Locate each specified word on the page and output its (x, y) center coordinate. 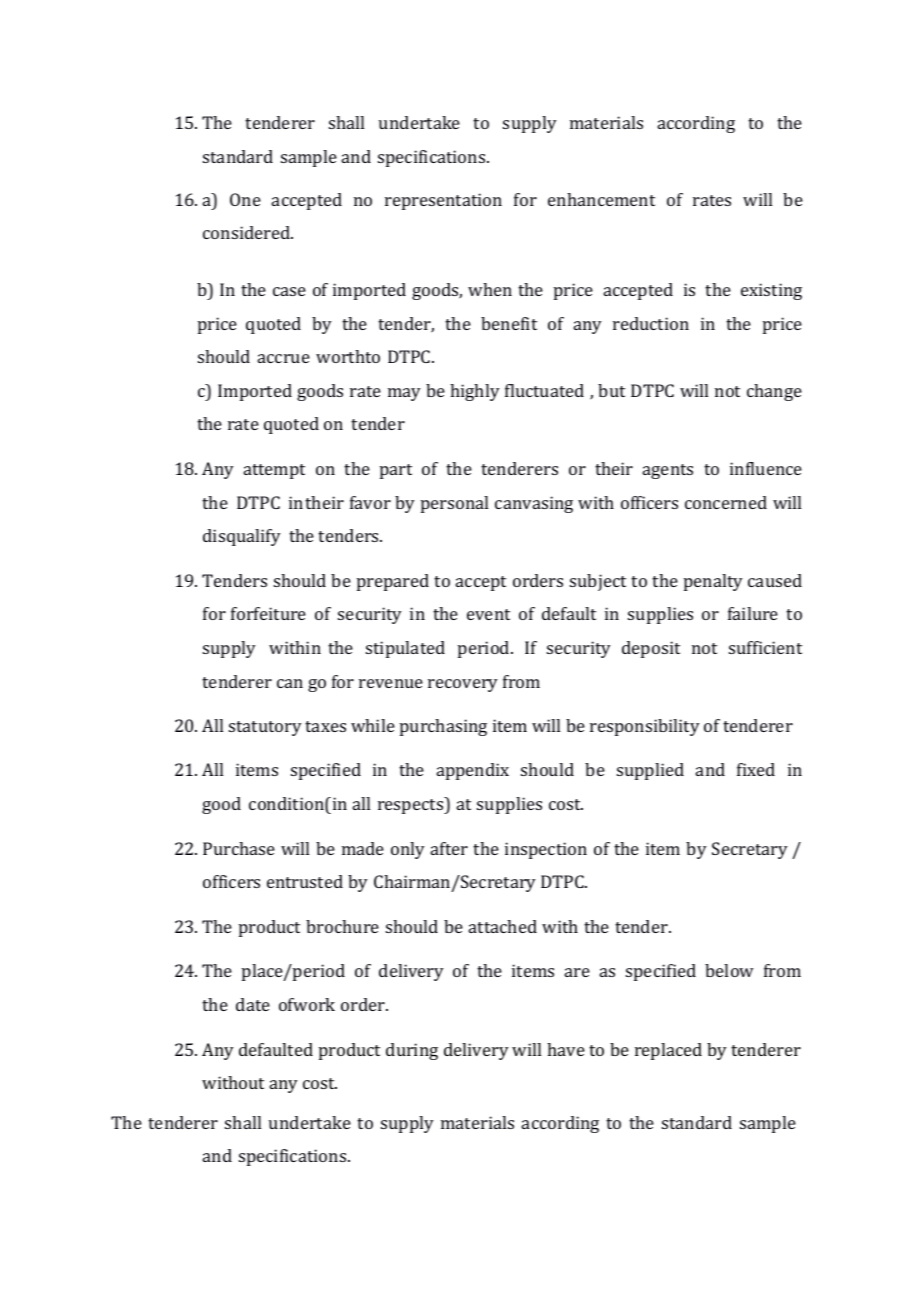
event (488, 614)
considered (248, 232)
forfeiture (268, 613)
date (253, 1004)
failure (753, 613)
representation (443, 201)
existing (771, 291)
